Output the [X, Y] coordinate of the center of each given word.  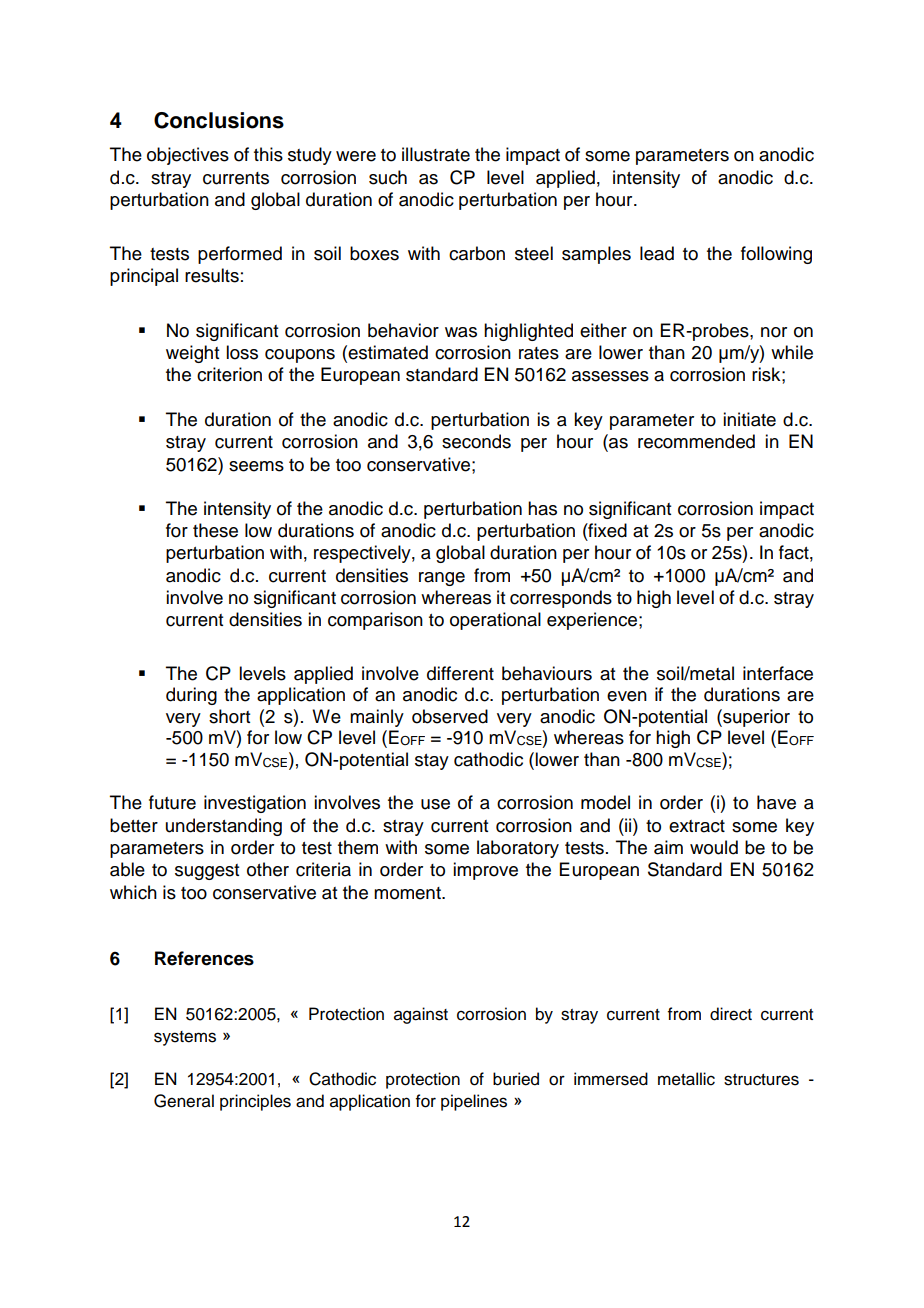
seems [256, 466]
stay [432, 762]
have [776, 802]
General [184, 1101]
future [172, 802]
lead [657, 253]
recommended [696, 441]
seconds [476, 441]
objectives [188, 156]
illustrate [436, 154]
